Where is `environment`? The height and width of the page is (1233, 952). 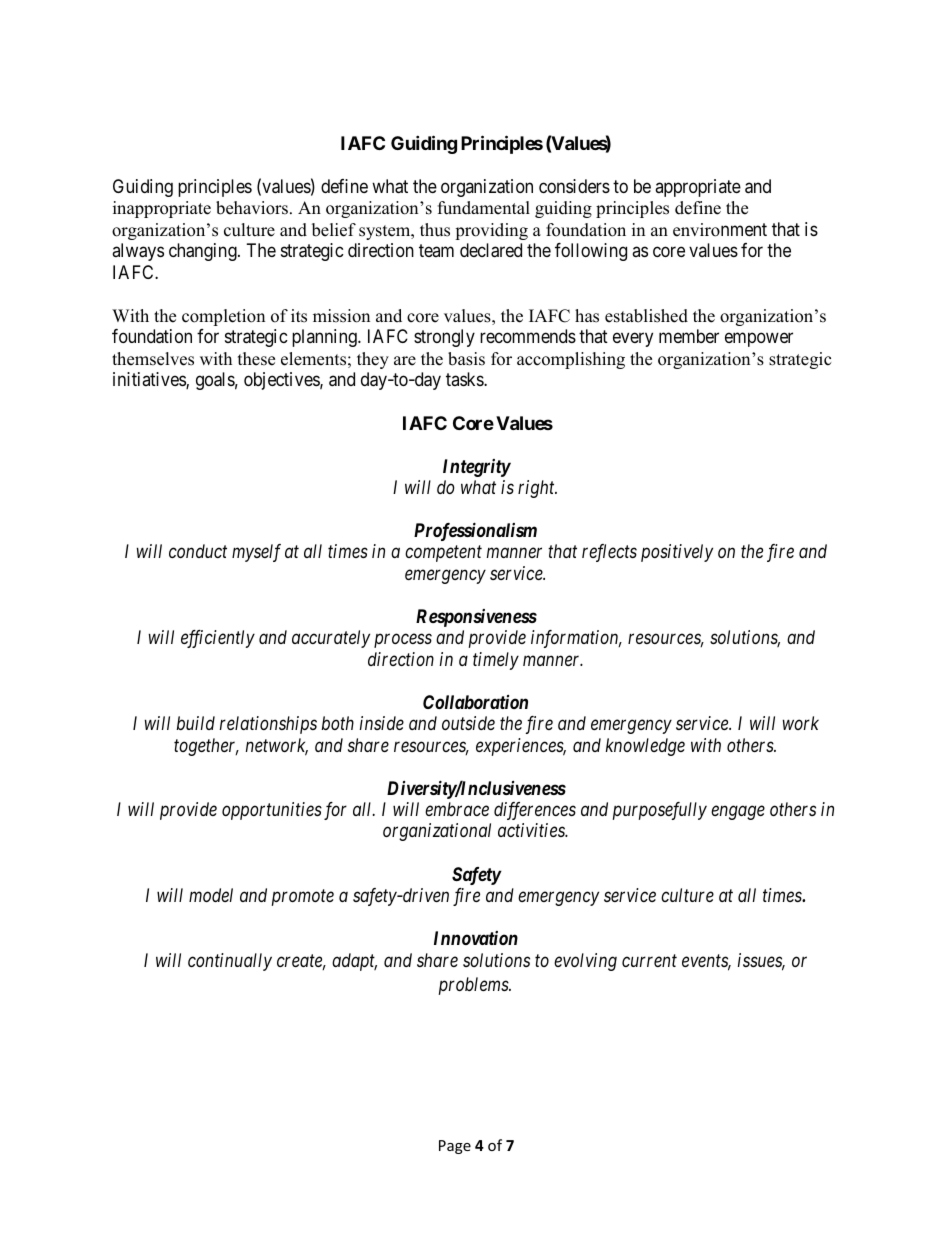 environment is located at coordinates (720, 230).
